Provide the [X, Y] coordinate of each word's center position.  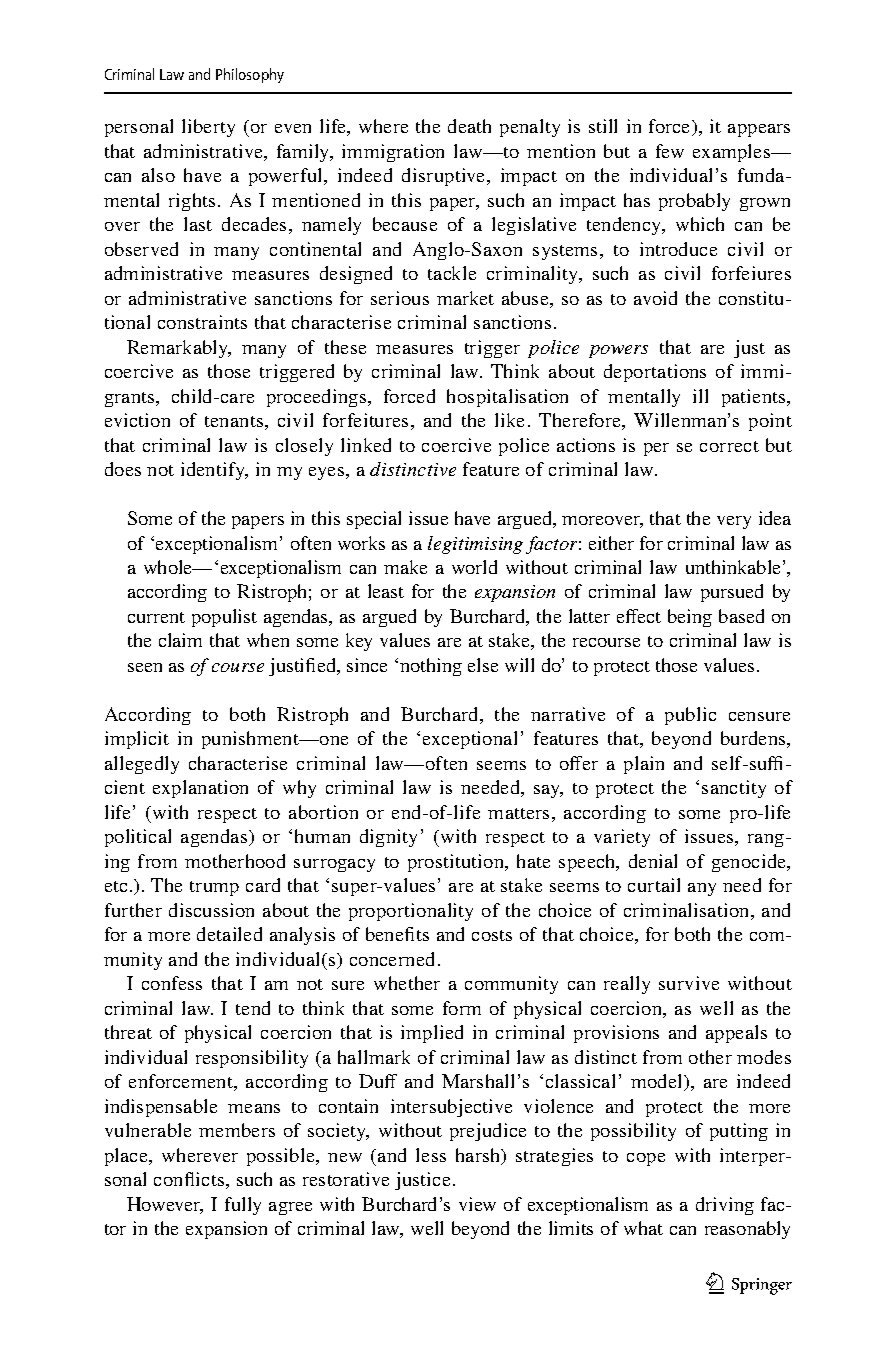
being [690, 618]
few [670, 151]
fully [243, 1206]
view [477, 1204]
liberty [208, 128]
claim [180, 640]
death [469, 126]
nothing [431, 667]
